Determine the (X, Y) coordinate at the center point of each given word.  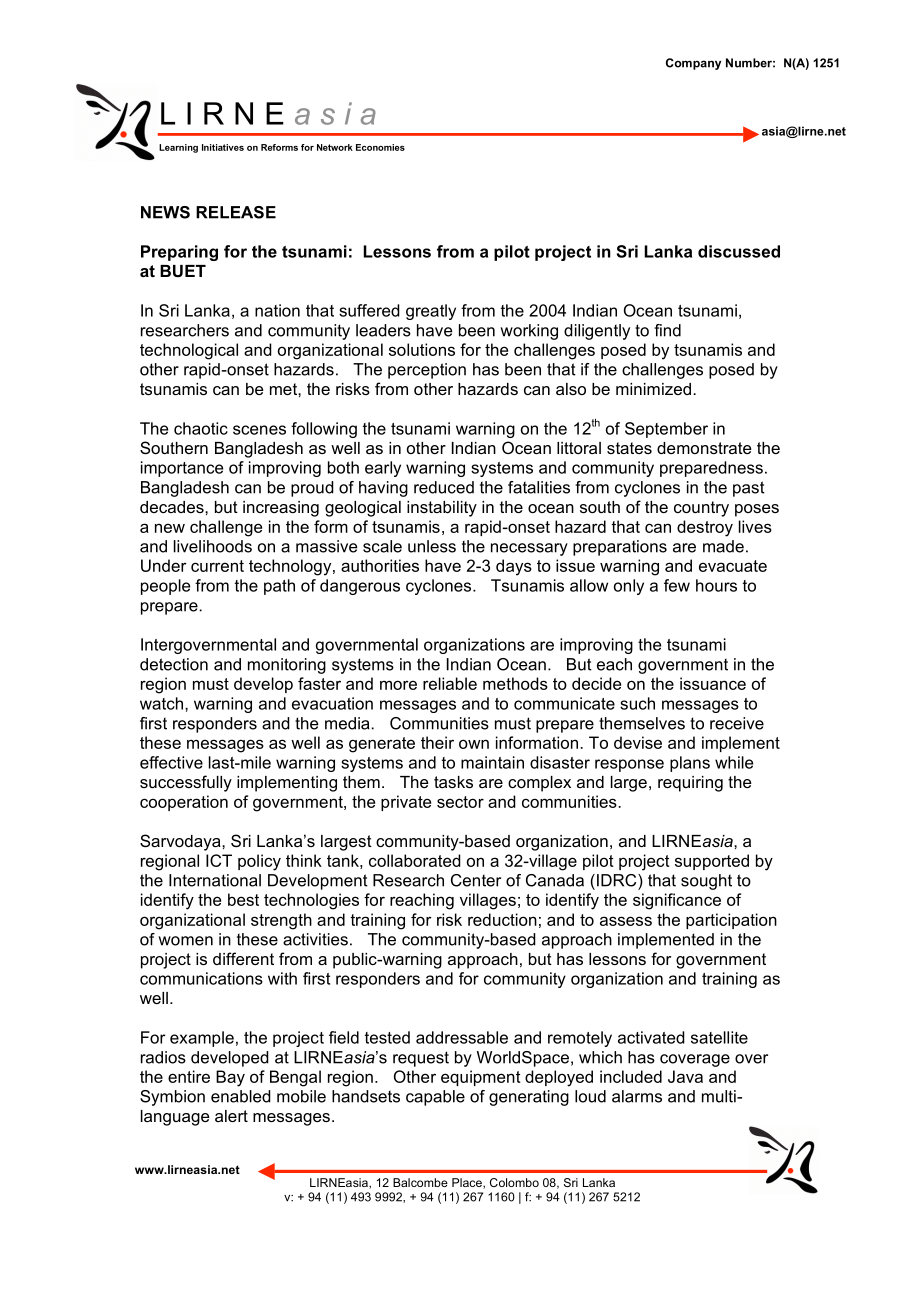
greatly (431, 312)
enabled (241, 1096)
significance (677, 901)
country (701, 509)
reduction (502, 919)
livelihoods (213, 546)
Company (693, 64)
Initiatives (223, 147)
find (667, 330)
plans (690, 764)
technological (189, 351)
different (243, 958)
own (474, 744)
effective (171, 762)
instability (442, 509)
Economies (380, 147)
